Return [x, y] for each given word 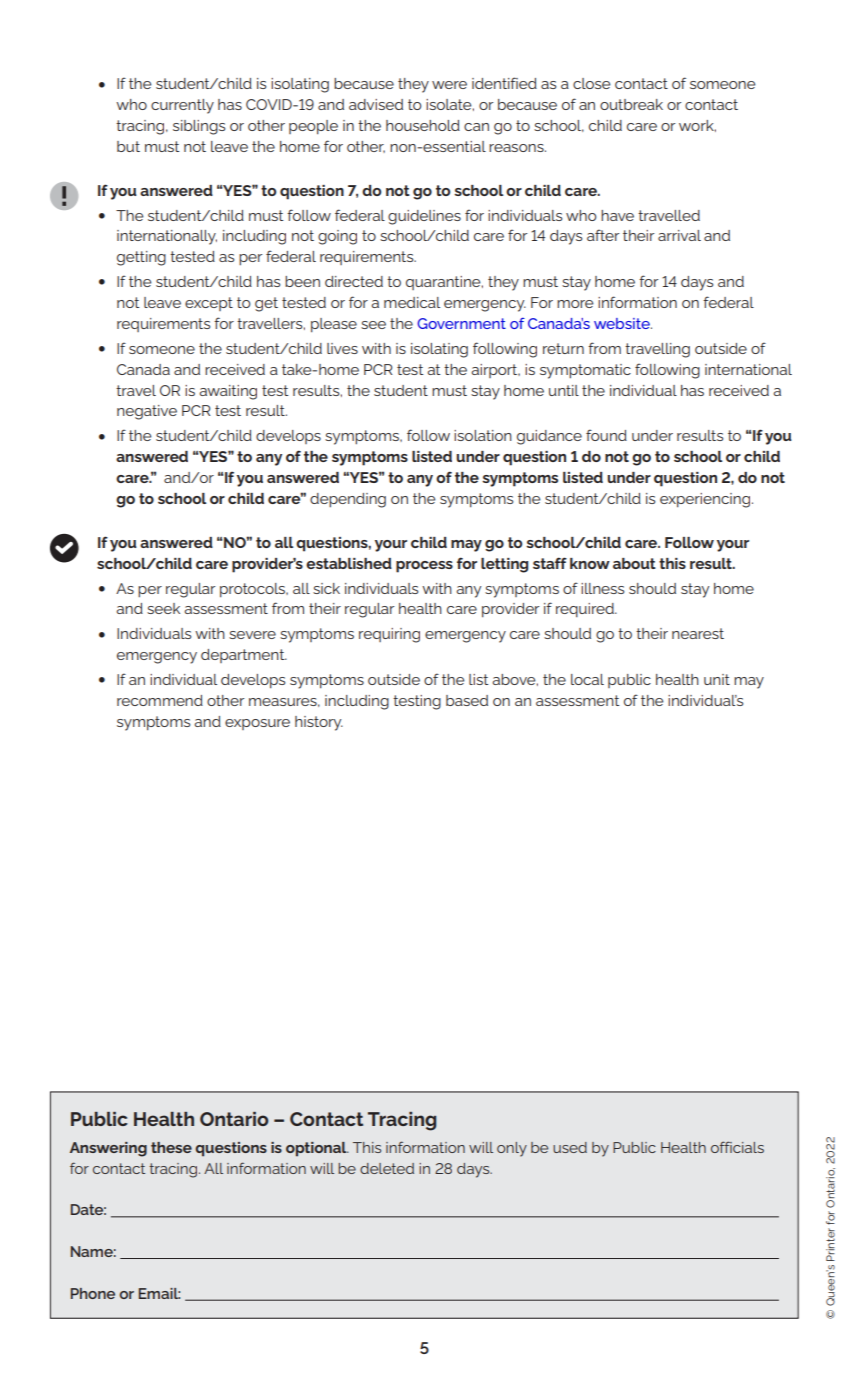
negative [147, 412]
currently [182, 106]
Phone [93, 1293]
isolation [483, 435]
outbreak [631, 104]
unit [717, 679]
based [467, 700]
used [570, 1147]
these [171, 1147]
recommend [160, 700]
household [423, 125]
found [606, 435]
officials [737, 1147]
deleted [387, 1168]
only [512, 1149]
